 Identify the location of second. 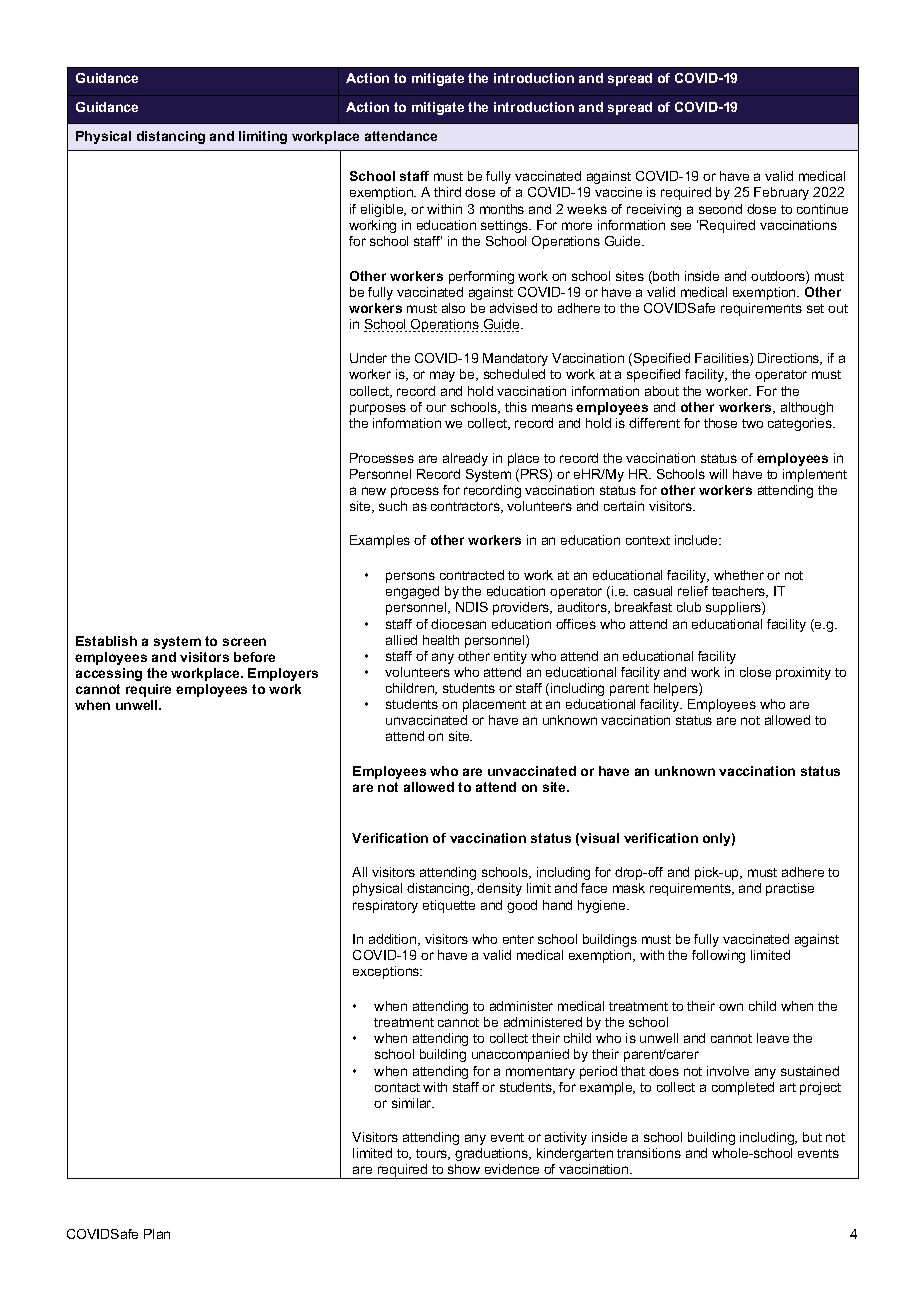
(720, 209).
